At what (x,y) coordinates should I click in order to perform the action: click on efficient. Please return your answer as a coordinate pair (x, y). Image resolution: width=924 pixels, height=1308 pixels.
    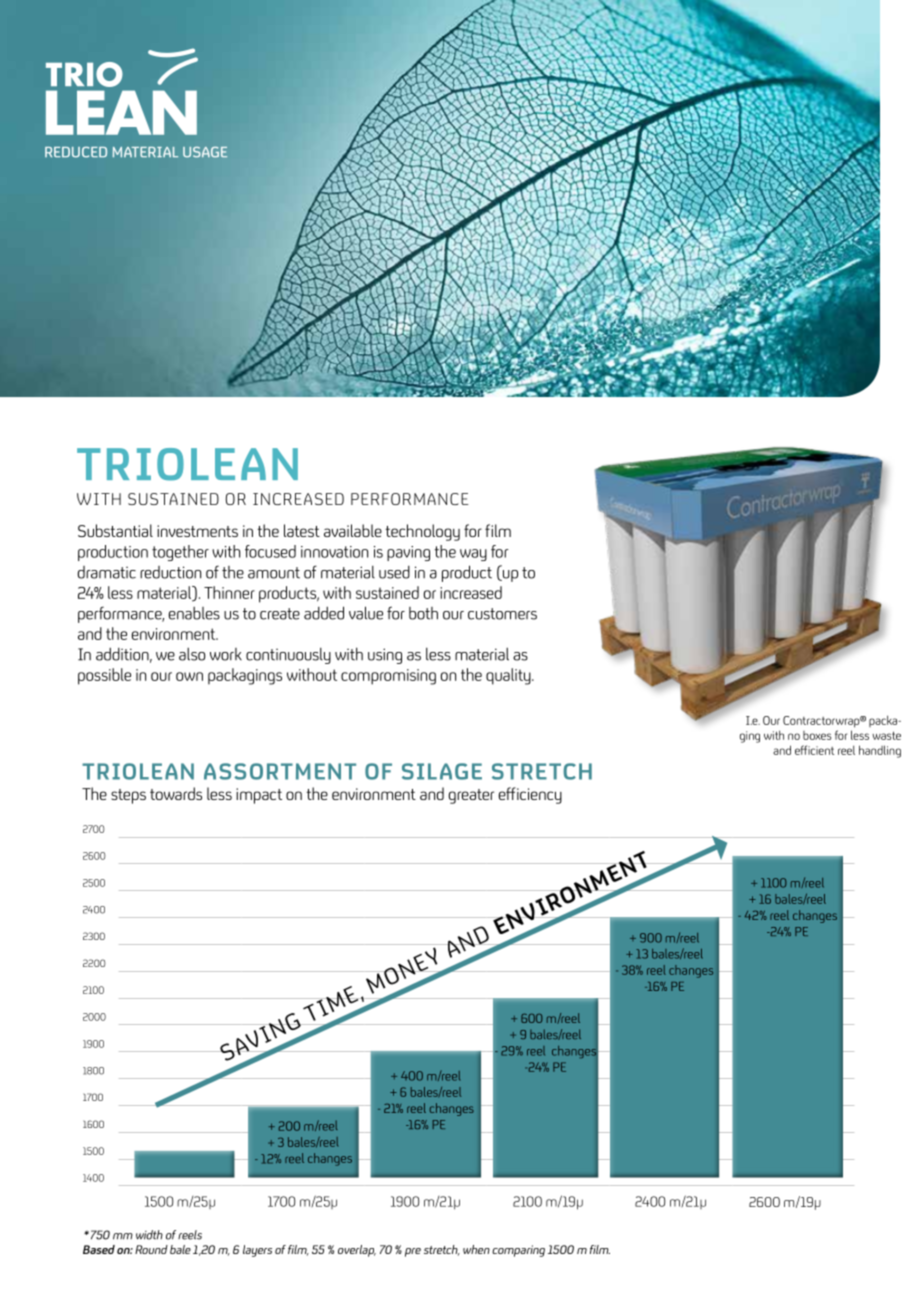
    Looking at the image, I should click on (814, 750).
